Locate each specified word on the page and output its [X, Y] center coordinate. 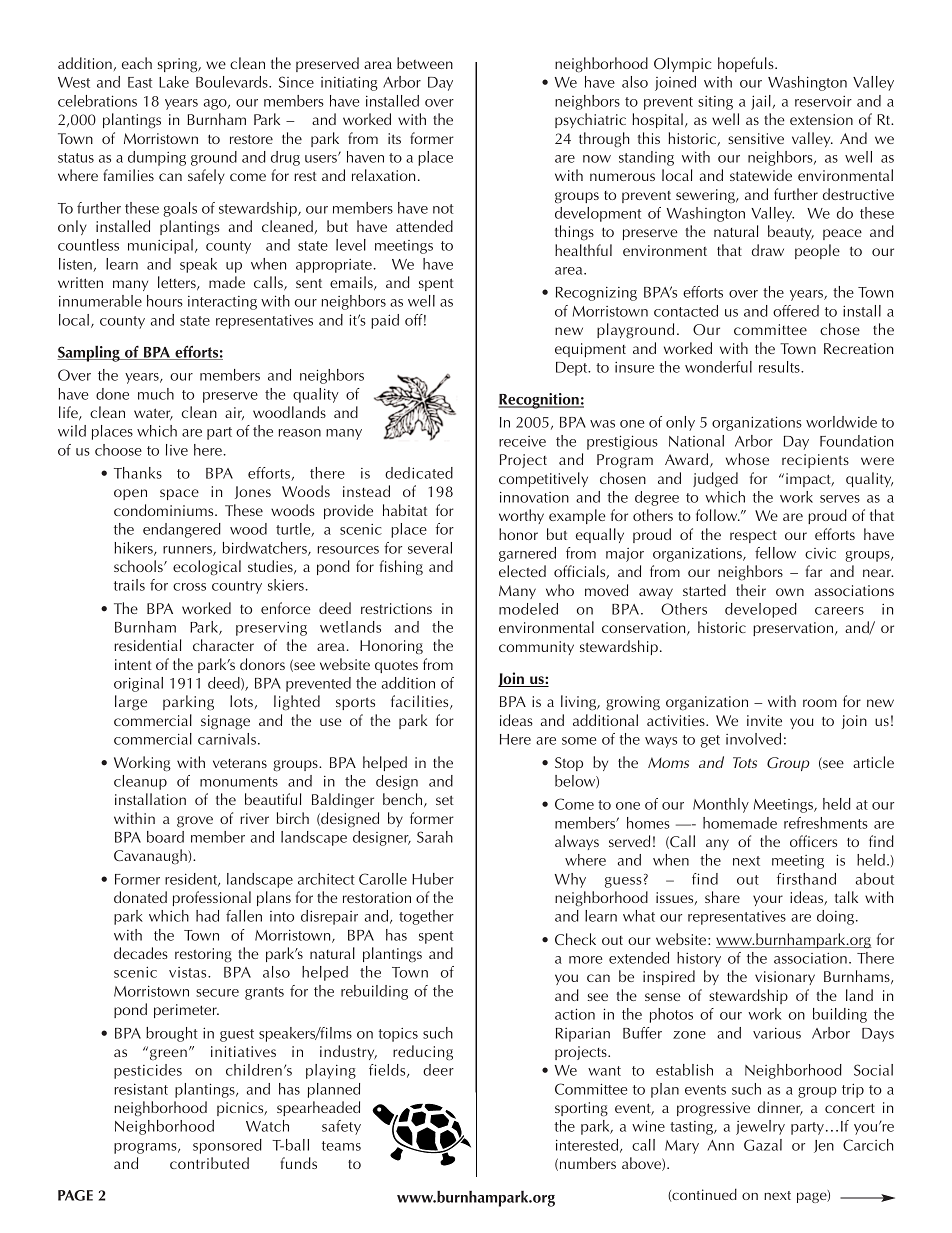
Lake [174, 82]
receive [522, 441]
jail [762, 102]
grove [195, 821]
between [425, 63]
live [177, 450]
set [445, 800]
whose [747, 459]
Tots [745, 762]
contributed [209, 1163]
